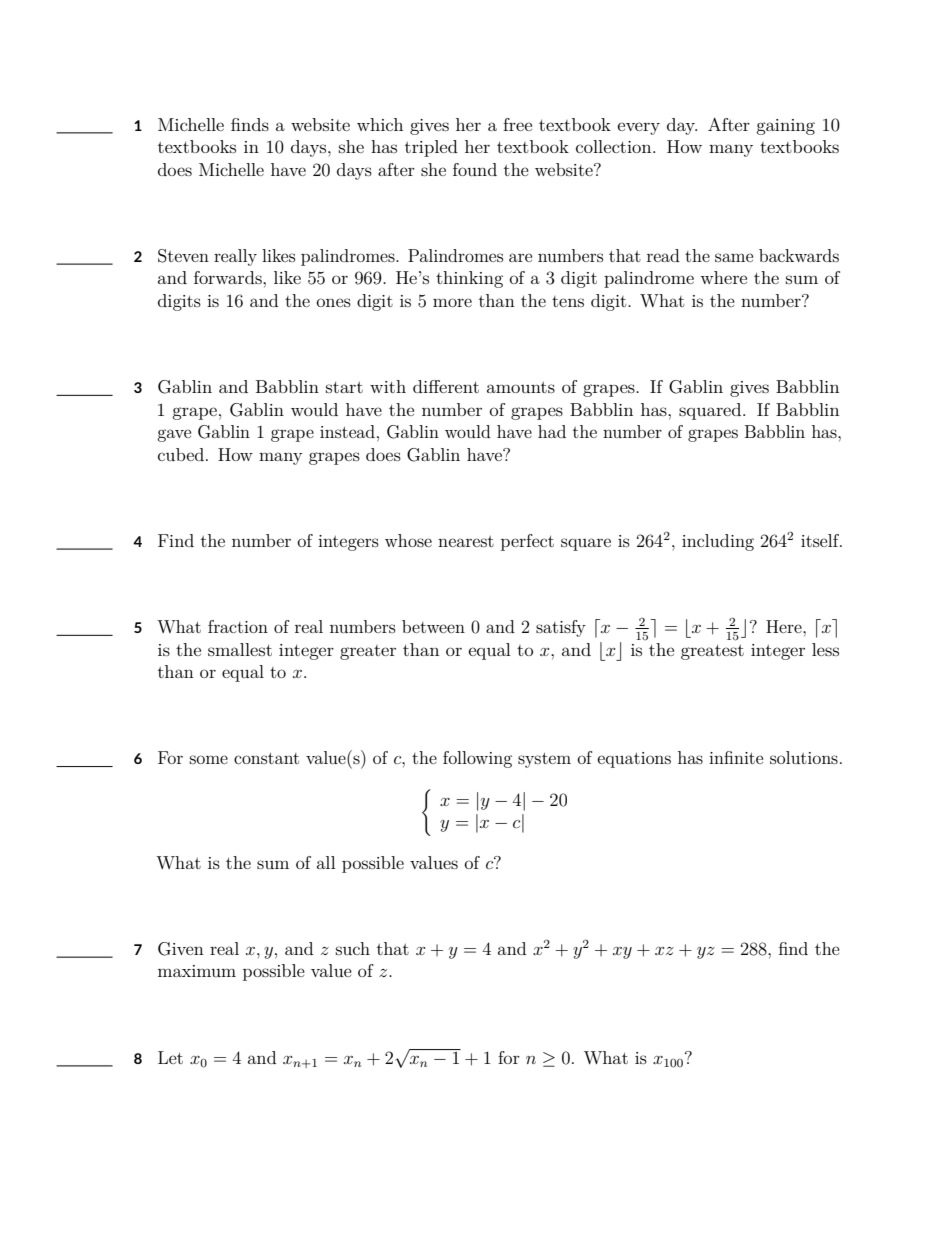 This screenshot has height=1233, width=952. I want to click on infinite, so click(736, 757).
